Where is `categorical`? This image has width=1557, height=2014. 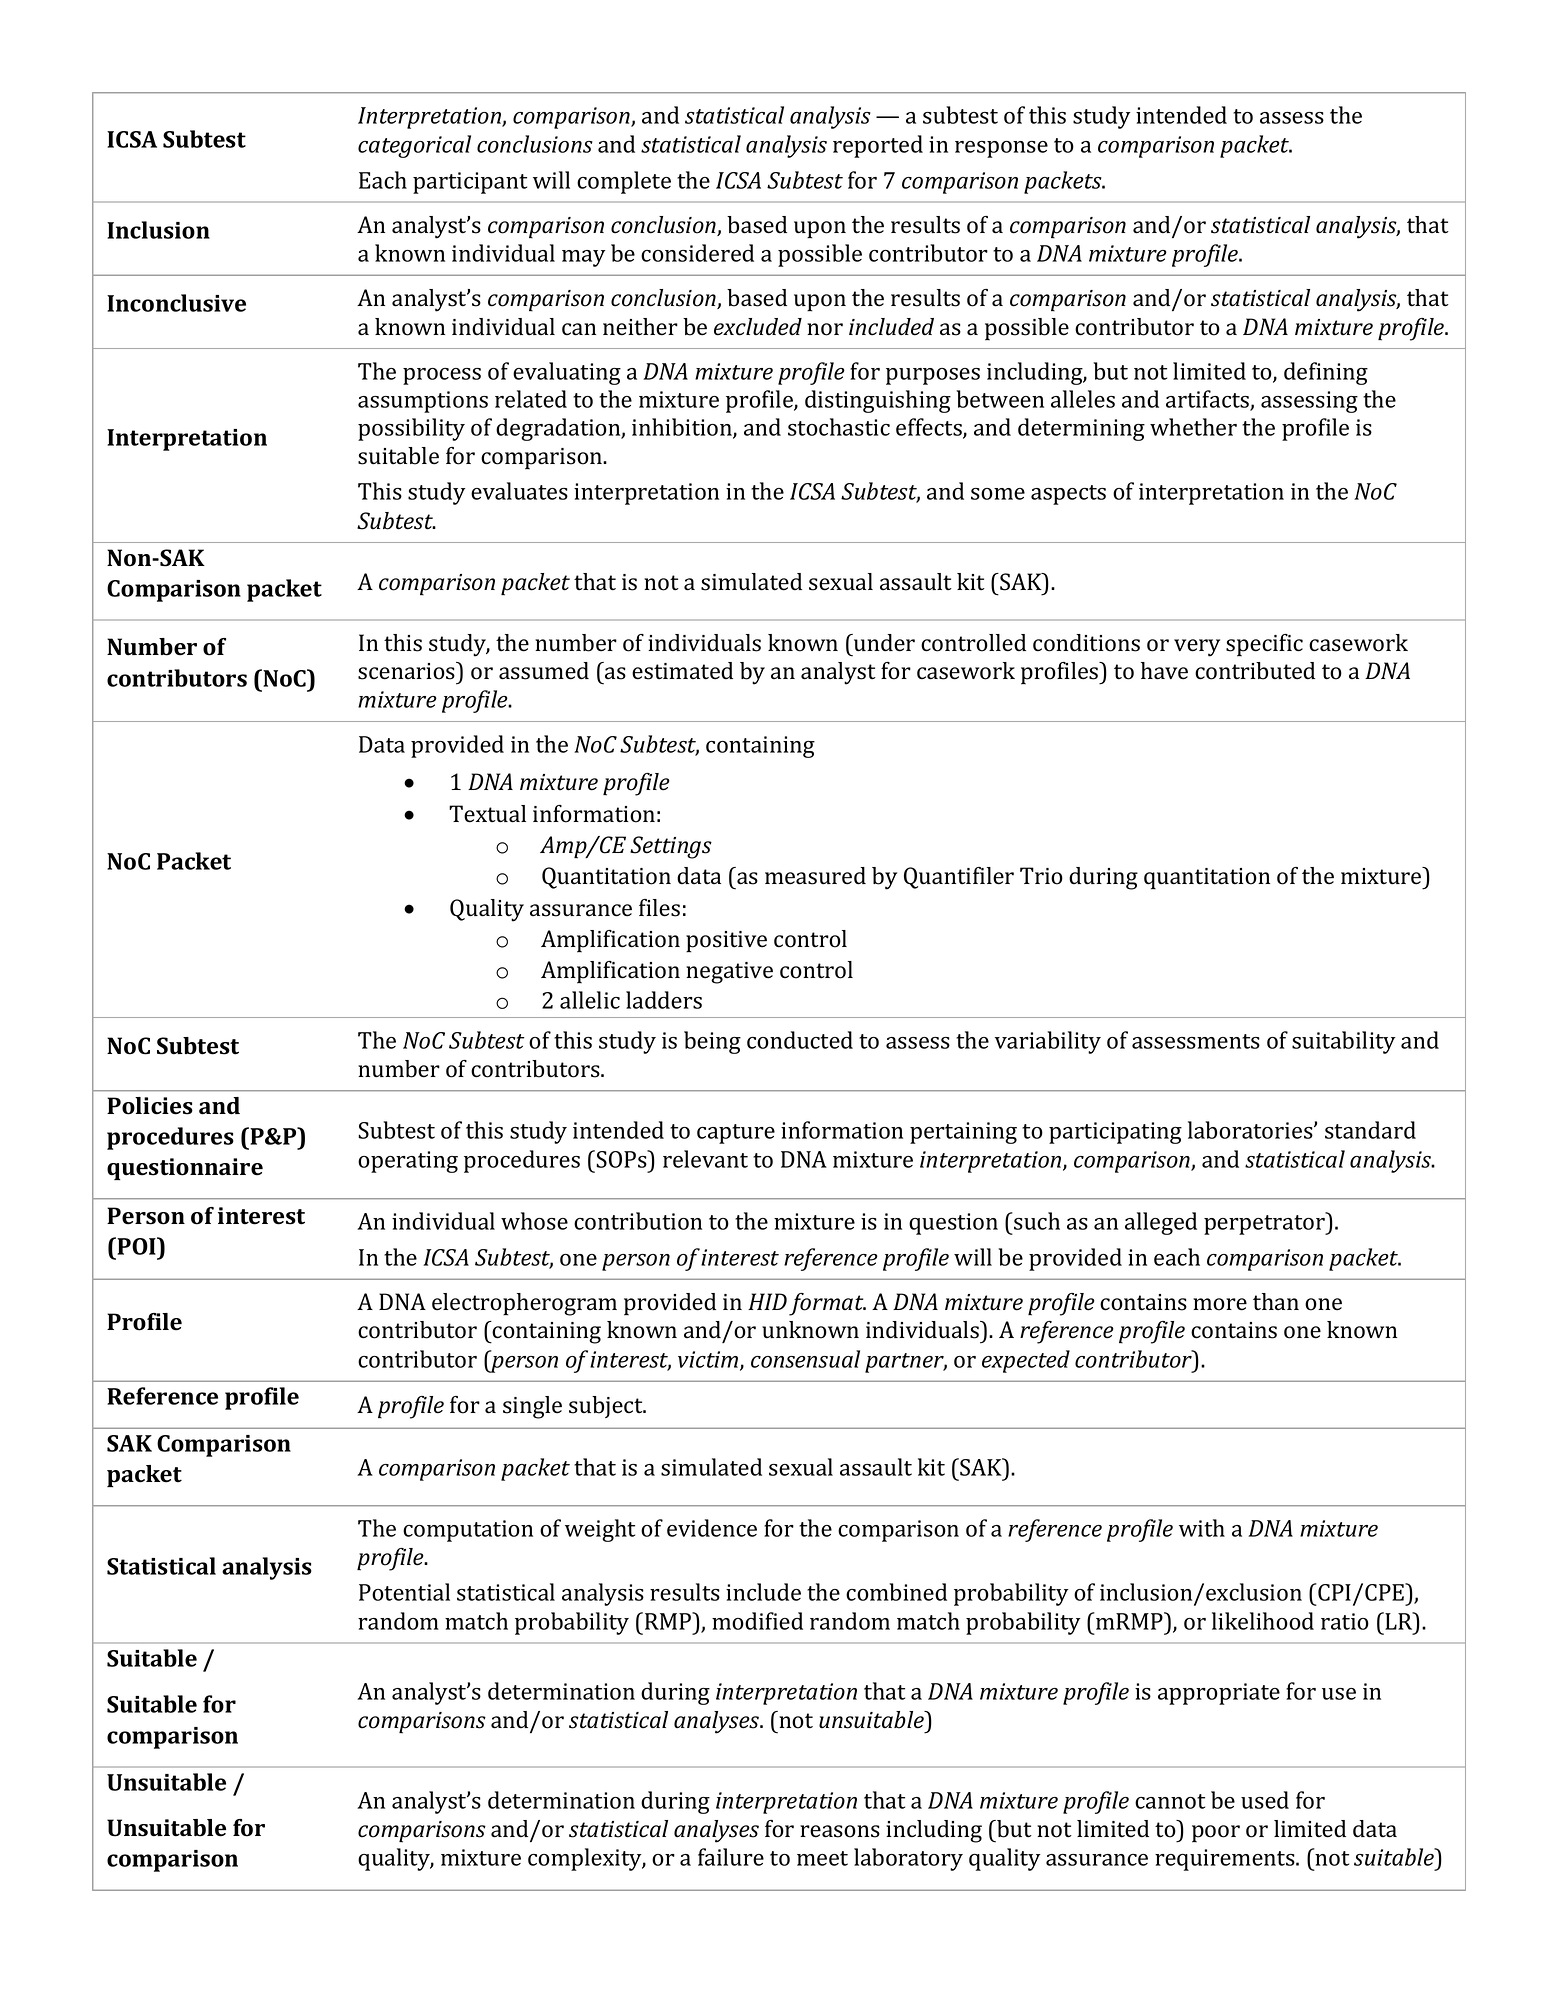
categorical is located at coordinates (414, 146).
